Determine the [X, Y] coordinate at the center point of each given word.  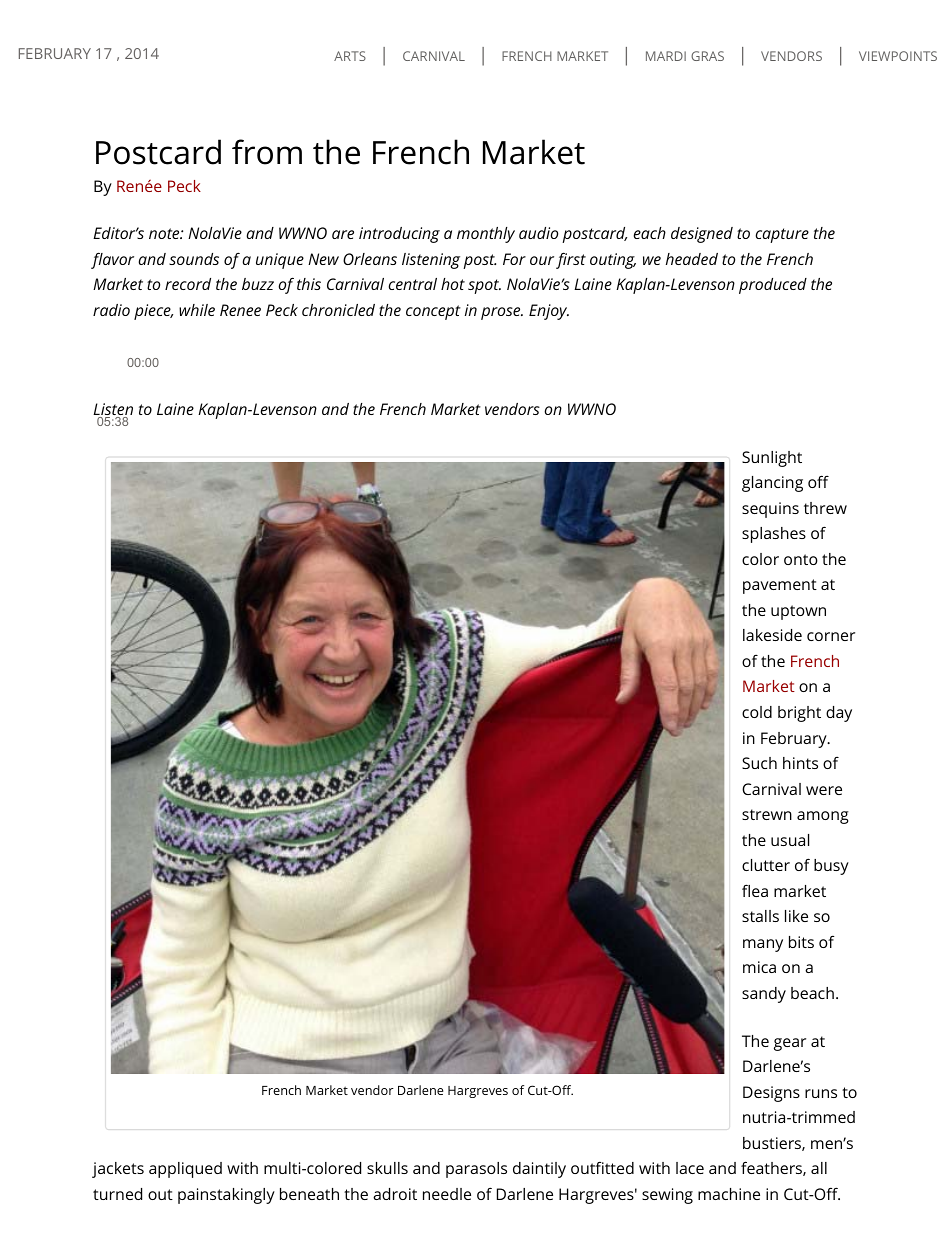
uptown [798, 612]
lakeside [772, 635]
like [796, 916]
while [197, 310]
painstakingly [226, 1196]
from [267, 152]
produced [773, 286]
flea [755, 890]
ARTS [350, 56]
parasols [476, 1170]
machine [729, 1194]
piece [153, 312]
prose [502, 313]
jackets [118, 1170]
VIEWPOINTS [898, 56]
